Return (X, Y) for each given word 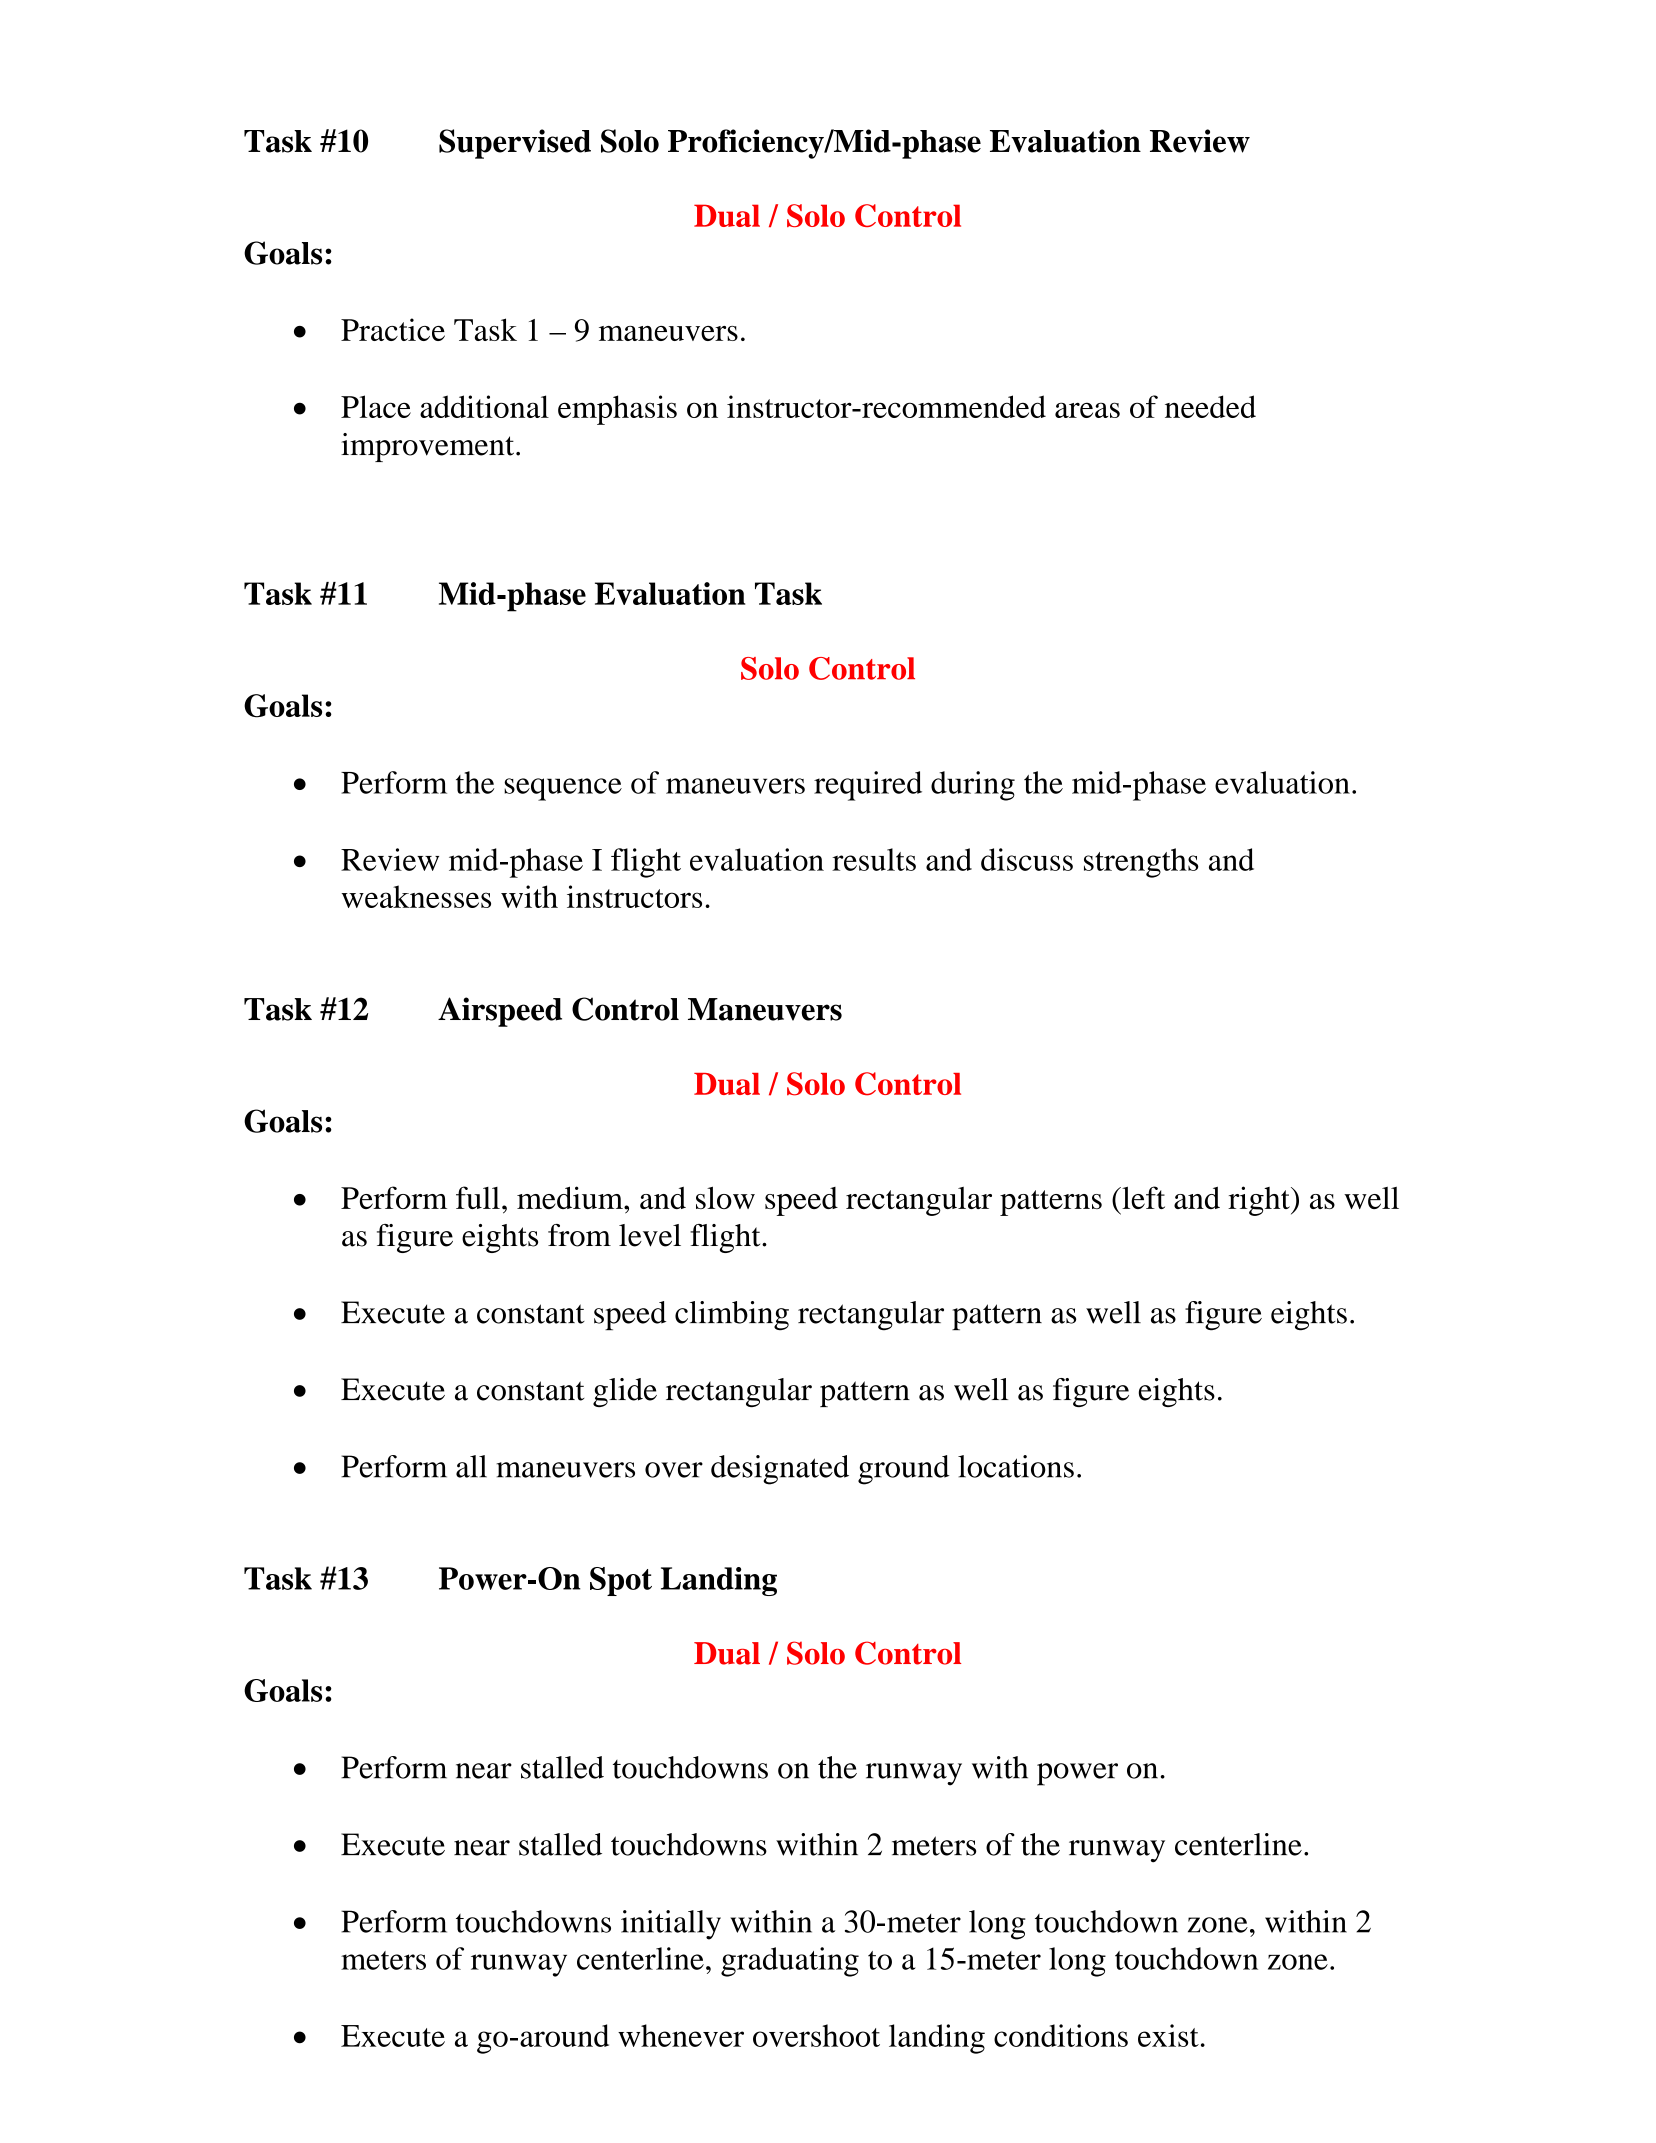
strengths (1141, 863)
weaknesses (416, 896)
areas (1087, 410)
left (1142, 1197)
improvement (429, 447)
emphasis (617, 410)
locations (1016, 1466)
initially (671, 1925)
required (868, 786)
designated (780, 1470)
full (478, 1197)
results (874, 859)
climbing (732, 1316)
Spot (621, 1581)
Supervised (515, 144)
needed (1210, 406)
